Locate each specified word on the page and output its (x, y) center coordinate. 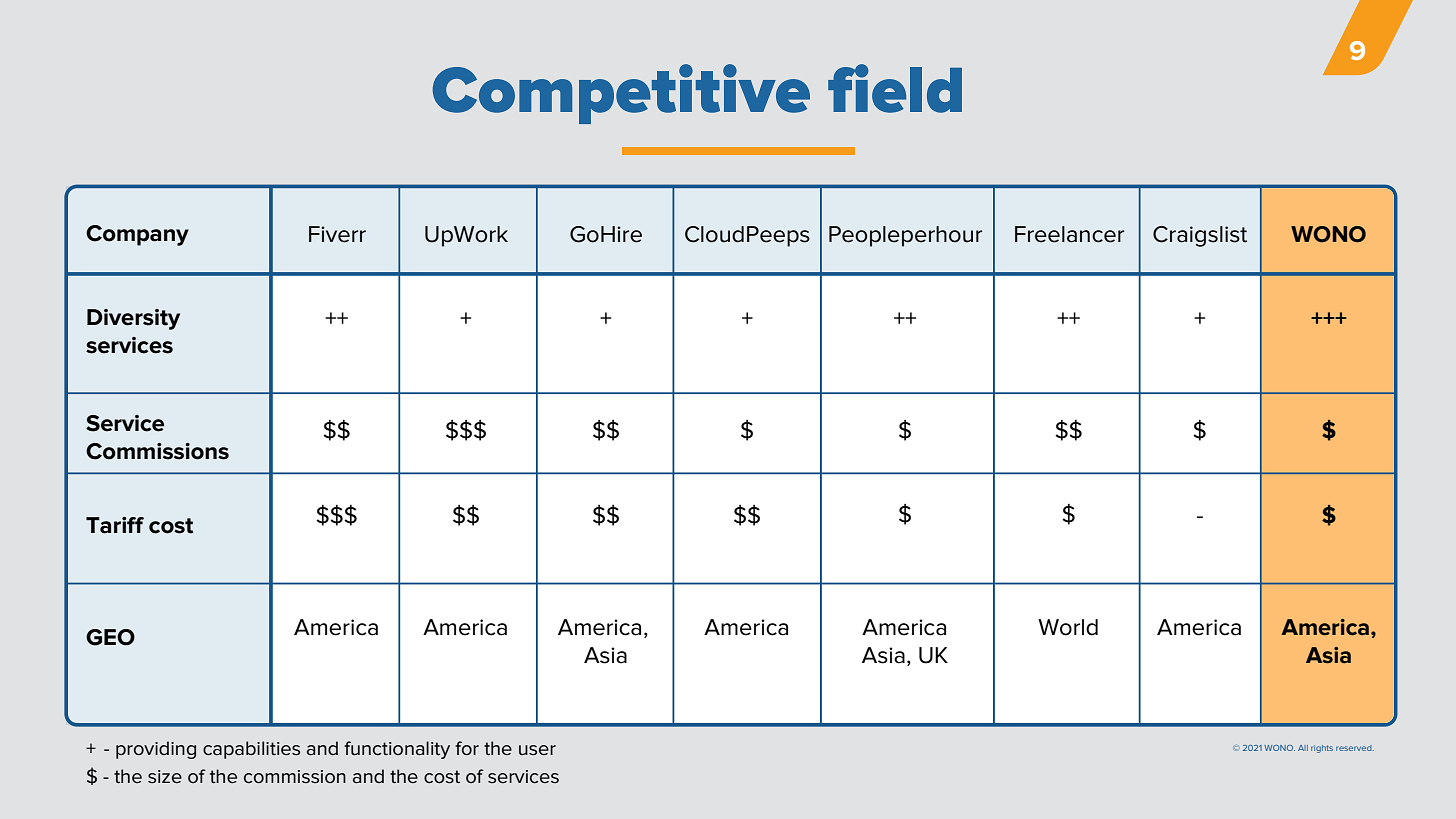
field (895, 88)
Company (137, 235)
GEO (110, 637)
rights (1322, 749)
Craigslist (1200, 236)
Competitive (621, 94)
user (537, 750)
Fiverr (337, 234)
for (467, 748)
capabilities (251, 750)
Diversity (133, 319)
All (1303, 748)
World (1068, 627)
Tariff (115, 525)
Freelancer (1069, 234)
